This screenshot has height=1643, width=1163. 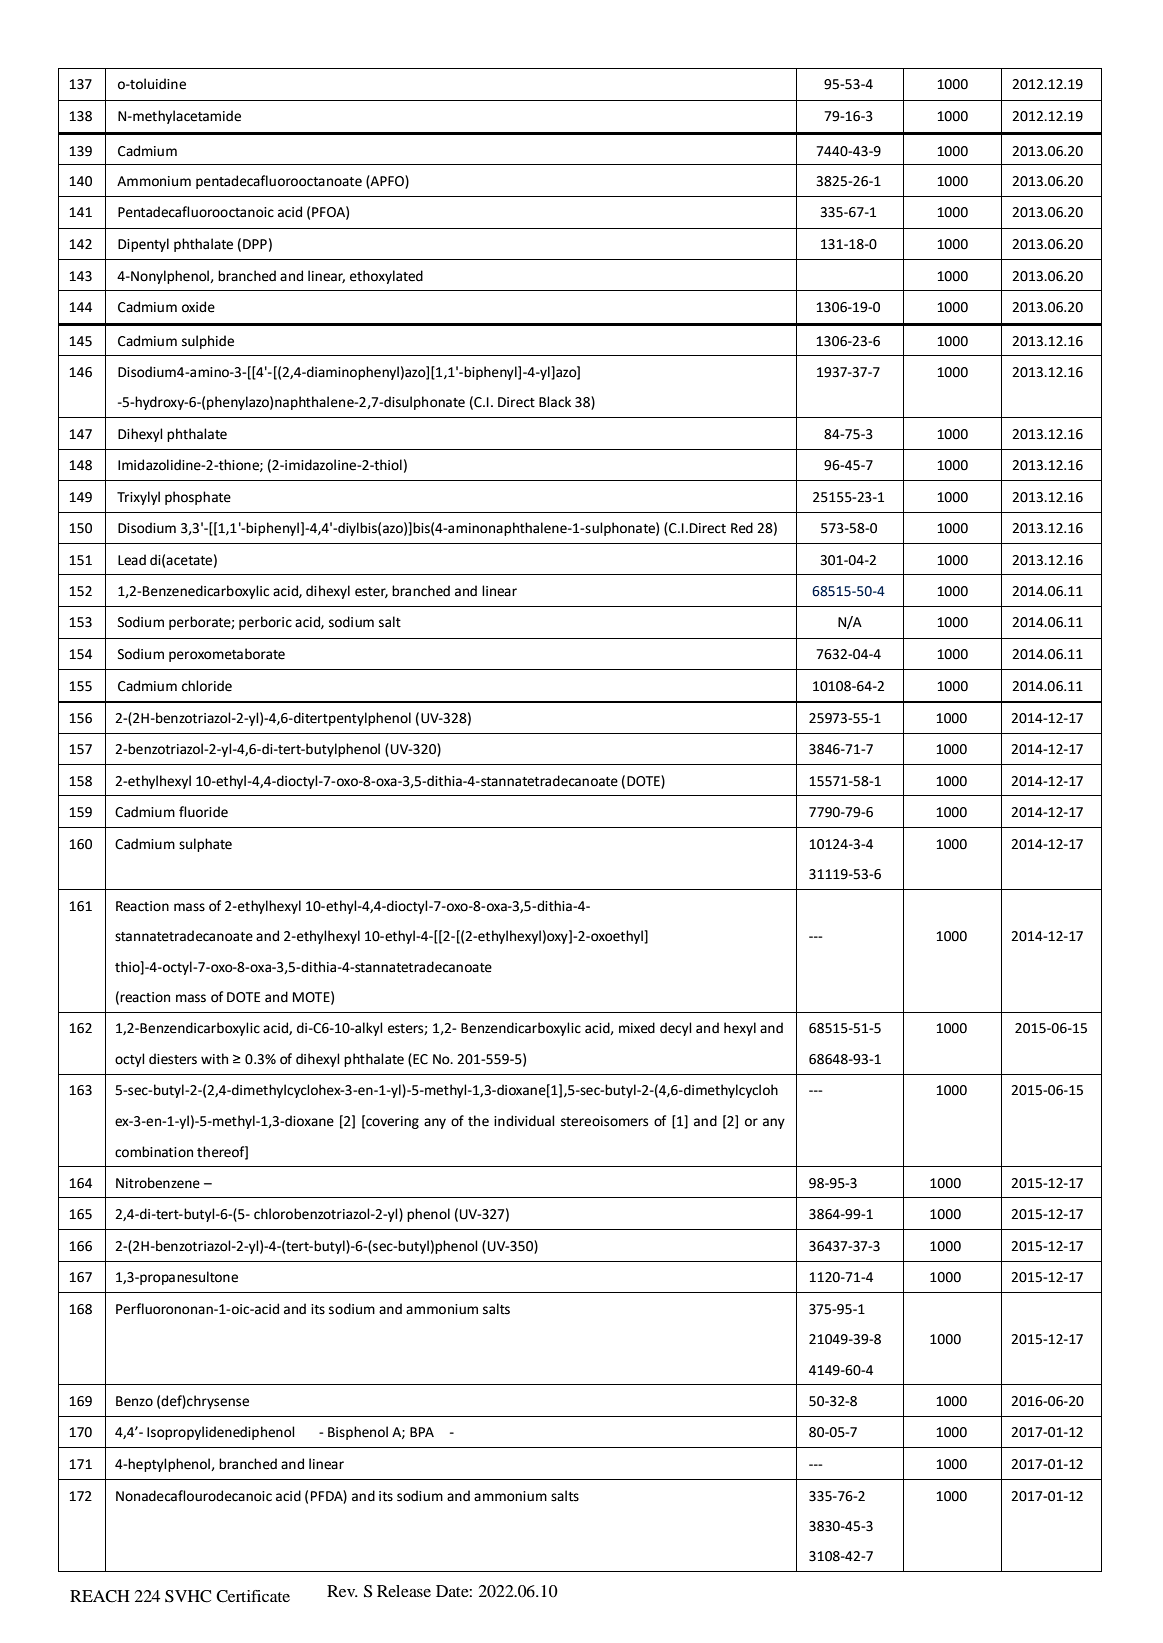 I want to click on oxide, so click(x=198, y=307).
